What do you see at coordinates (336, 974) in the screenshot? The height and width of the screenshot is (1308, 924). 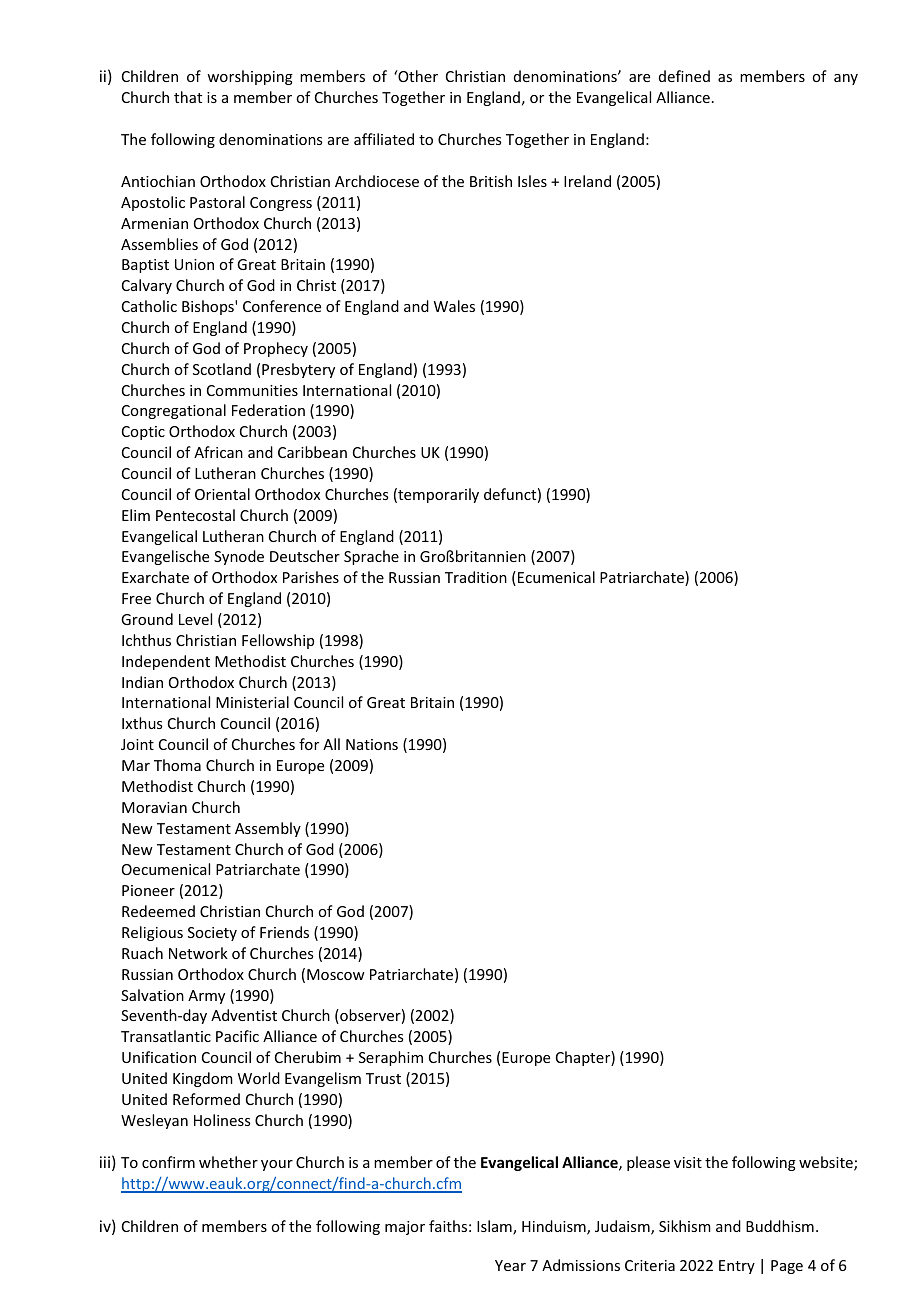 I see `Moscow` at bounding box center [336, 974].
